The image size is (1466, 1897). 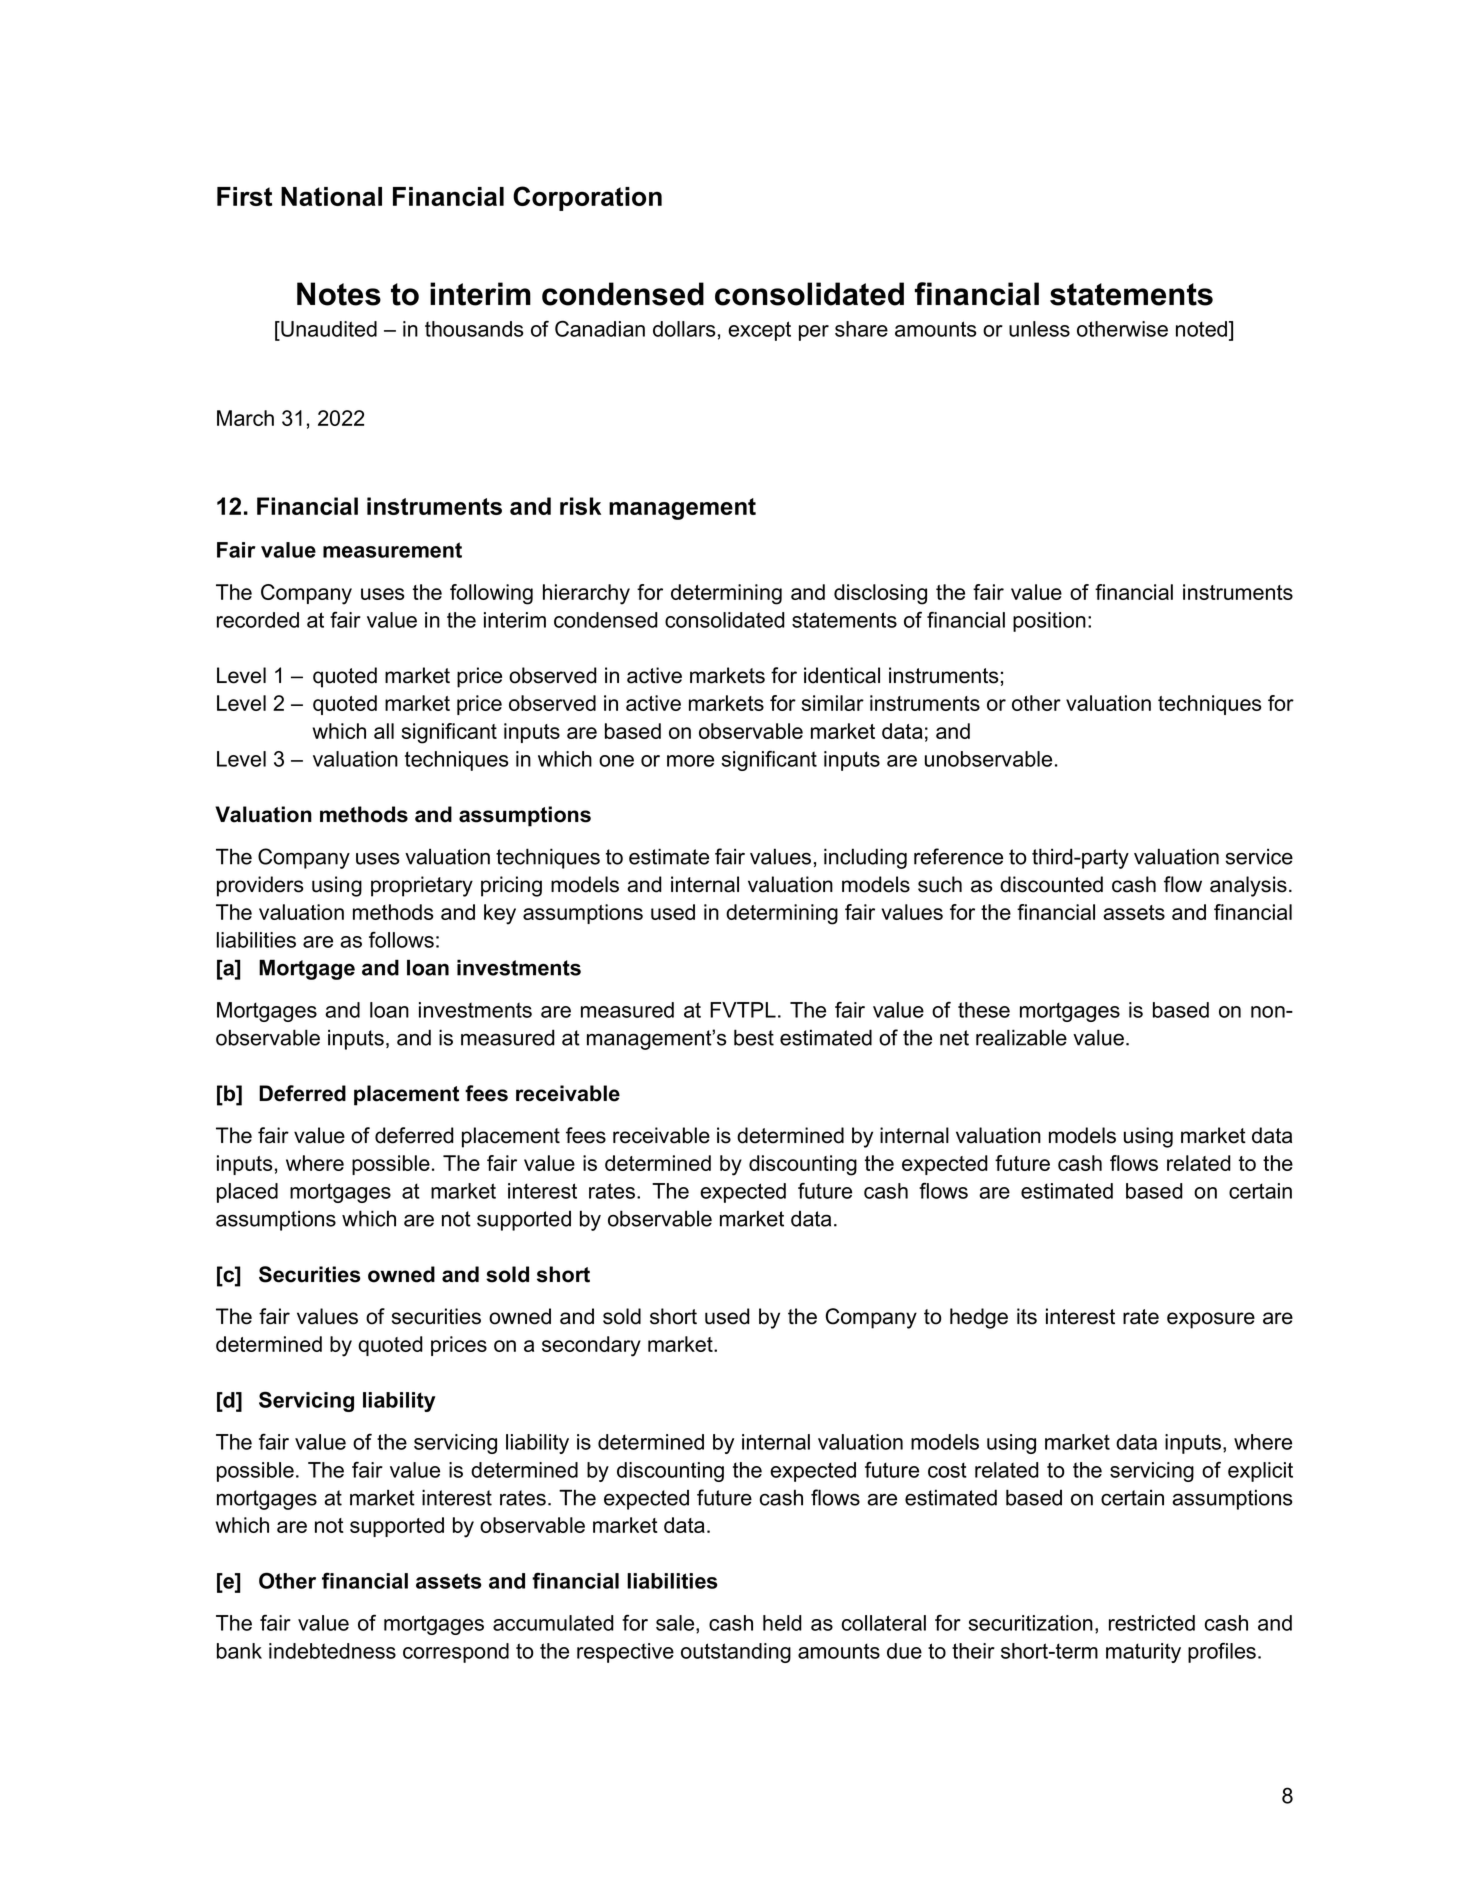 I want to click on indebtedness, so click(x=332, y=1651).
